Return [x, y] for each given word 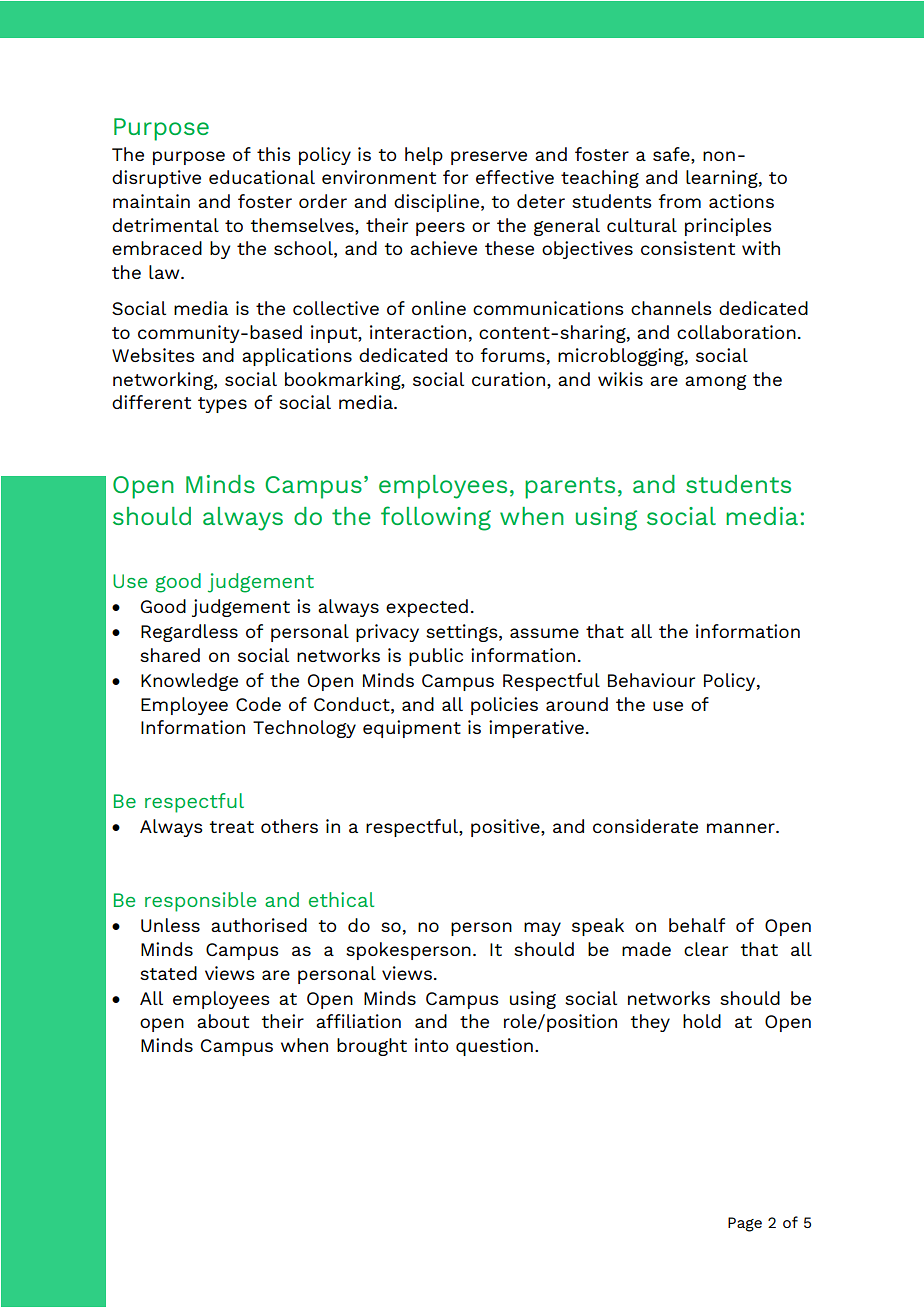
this [274, 154]
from [680, 201]
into [432, 1045]
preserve [489, 158]
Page [745, 1224]
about [223, 1021]
